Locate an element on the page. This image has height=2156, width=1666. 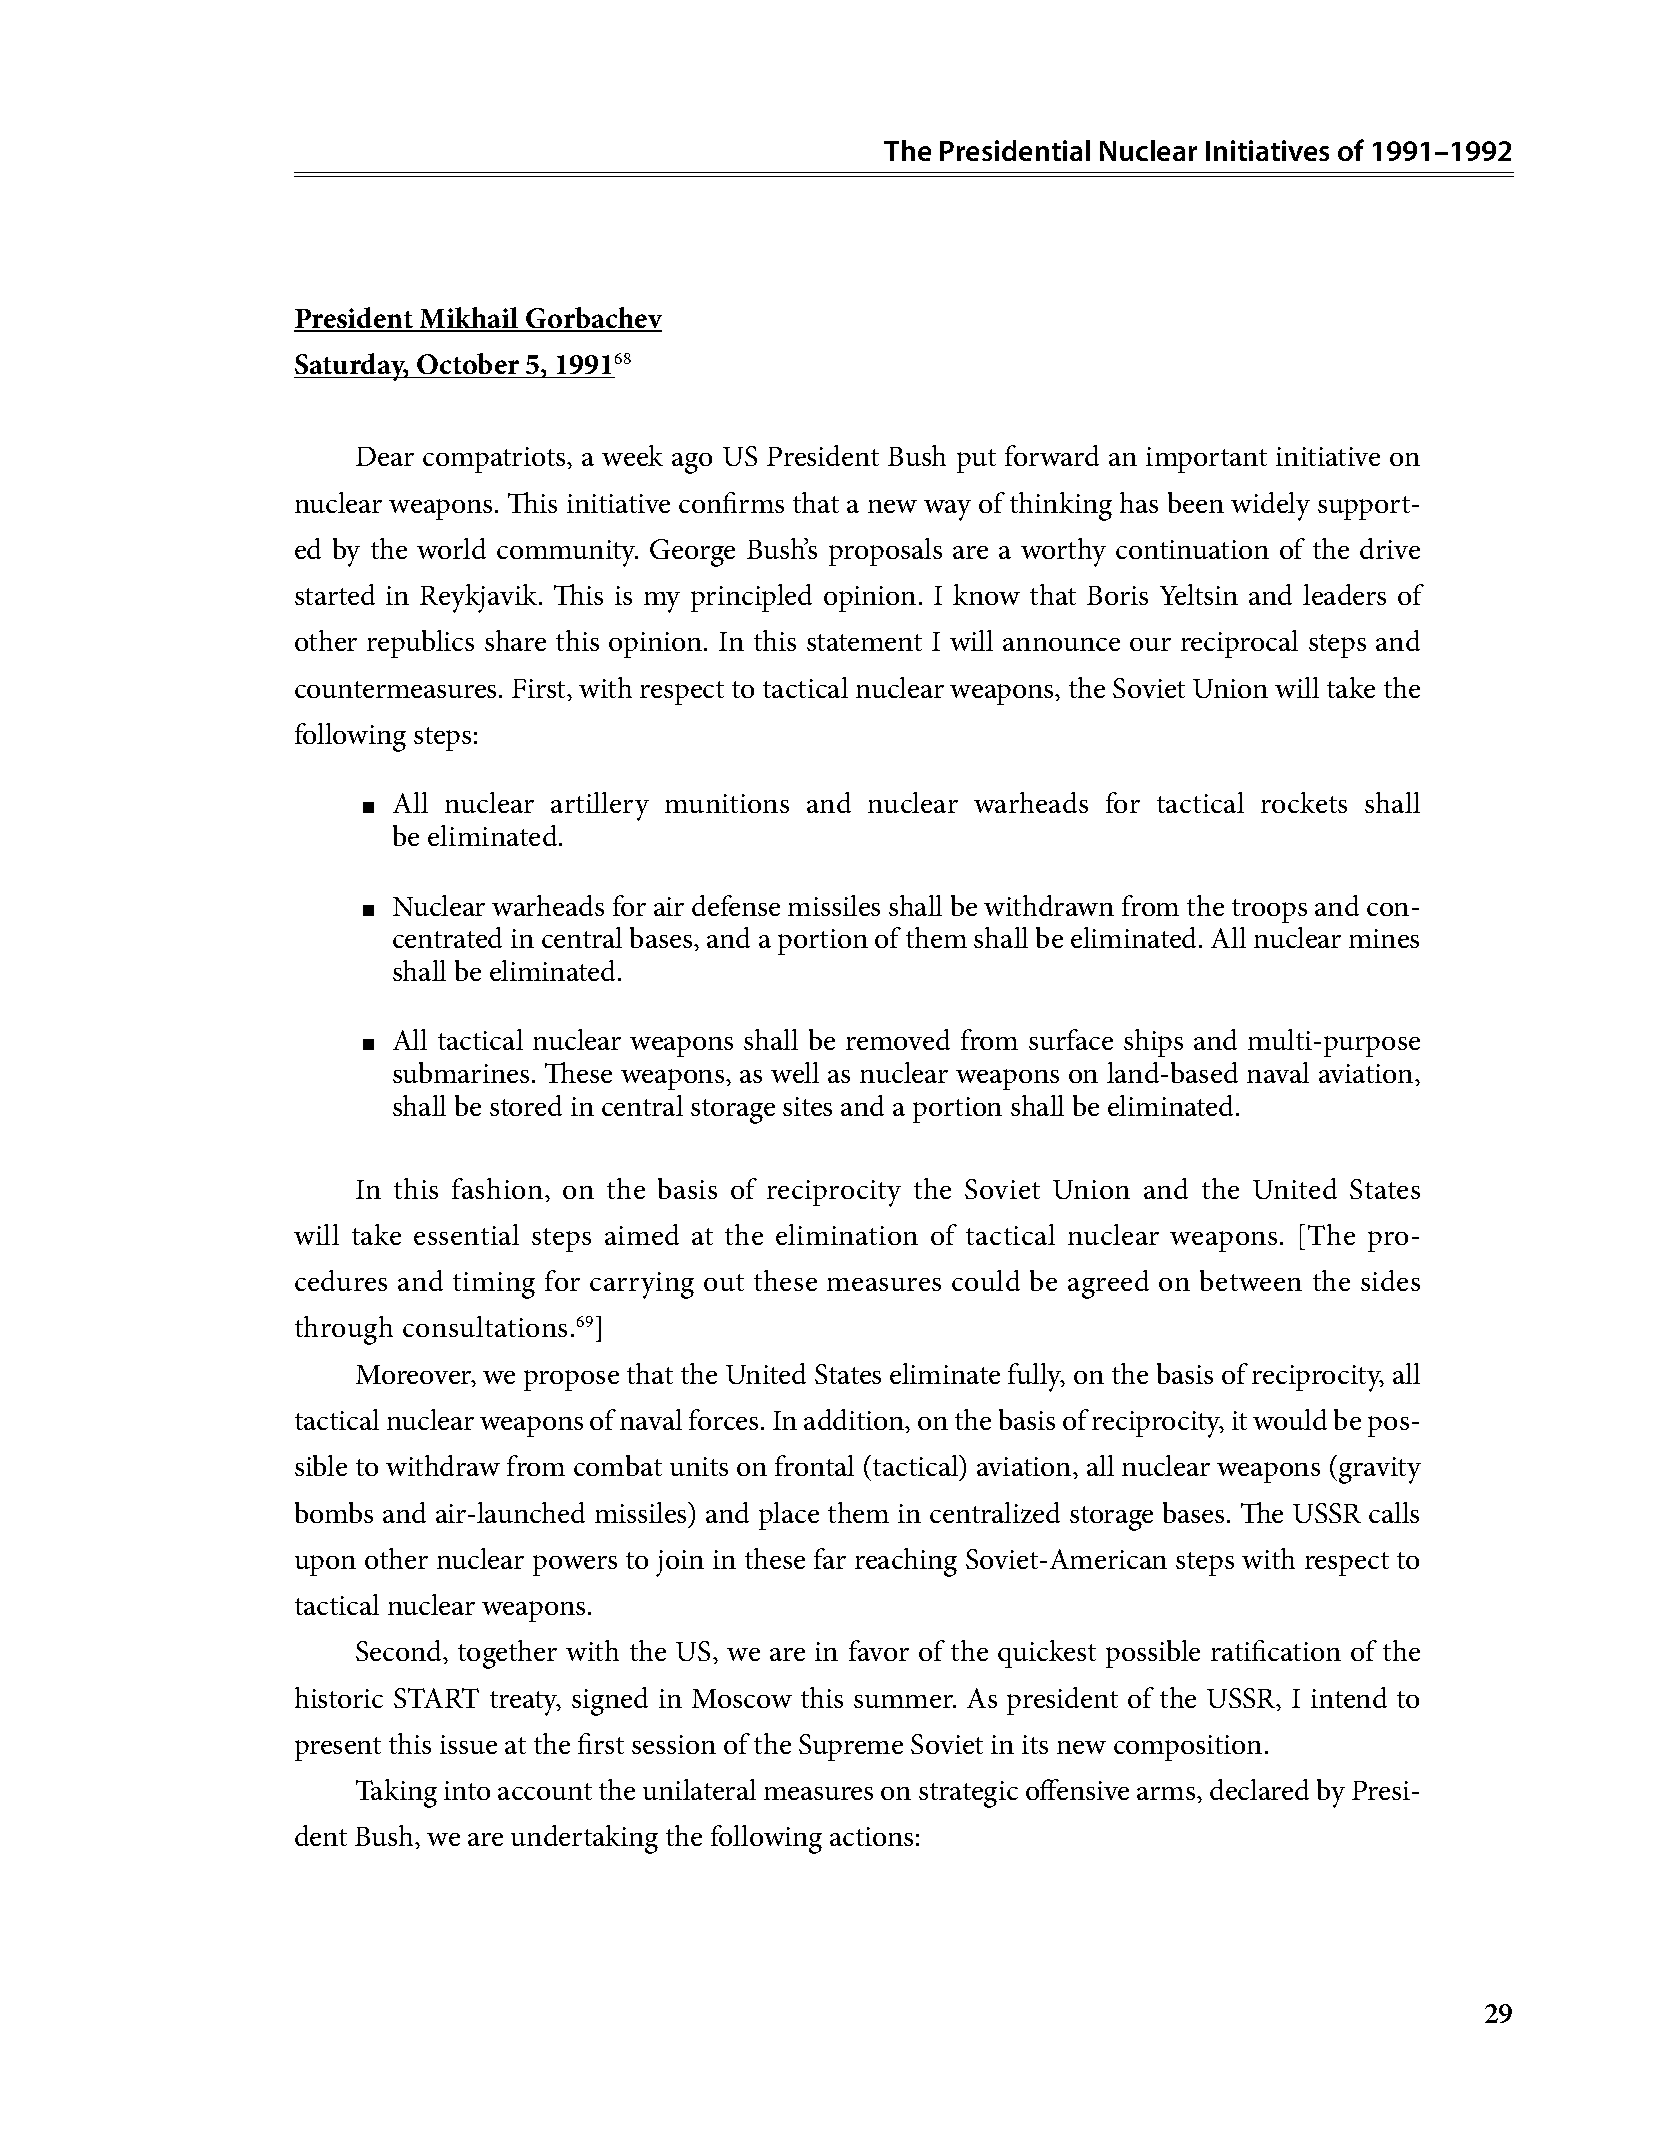
Supreme is located at coordinates (851, 1747).
